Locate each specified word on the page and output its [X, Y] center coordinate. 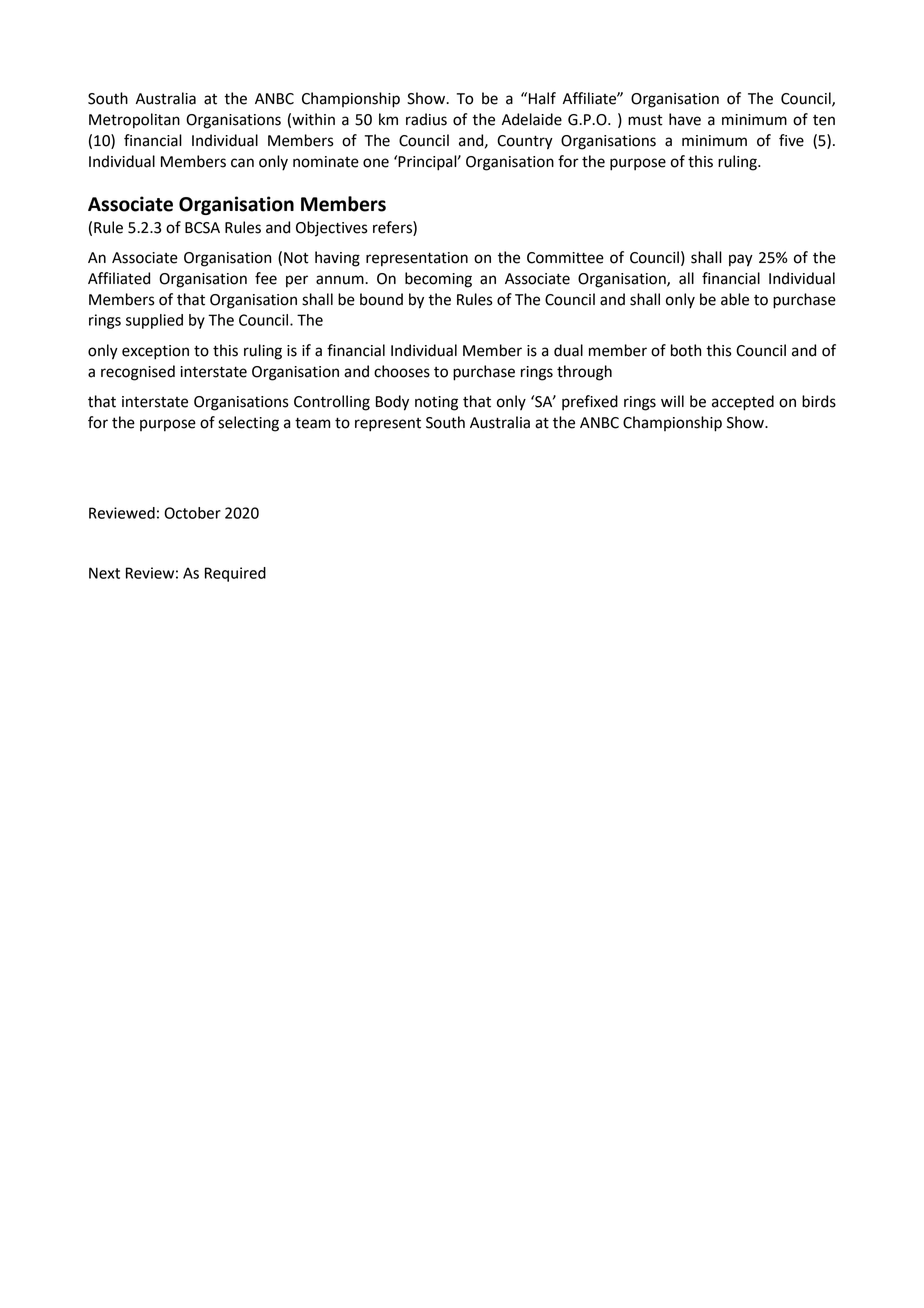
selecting [248, 424]
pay [741, 260]
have [685, 119]
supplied [154, 321]
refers [393, 228]
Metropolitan [134, 121]
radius [426, 119]
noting [436, 403]
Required [235, 574]
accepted [743, 403]
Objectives [332, 229]
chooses [402, 371]
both [686, 350]
